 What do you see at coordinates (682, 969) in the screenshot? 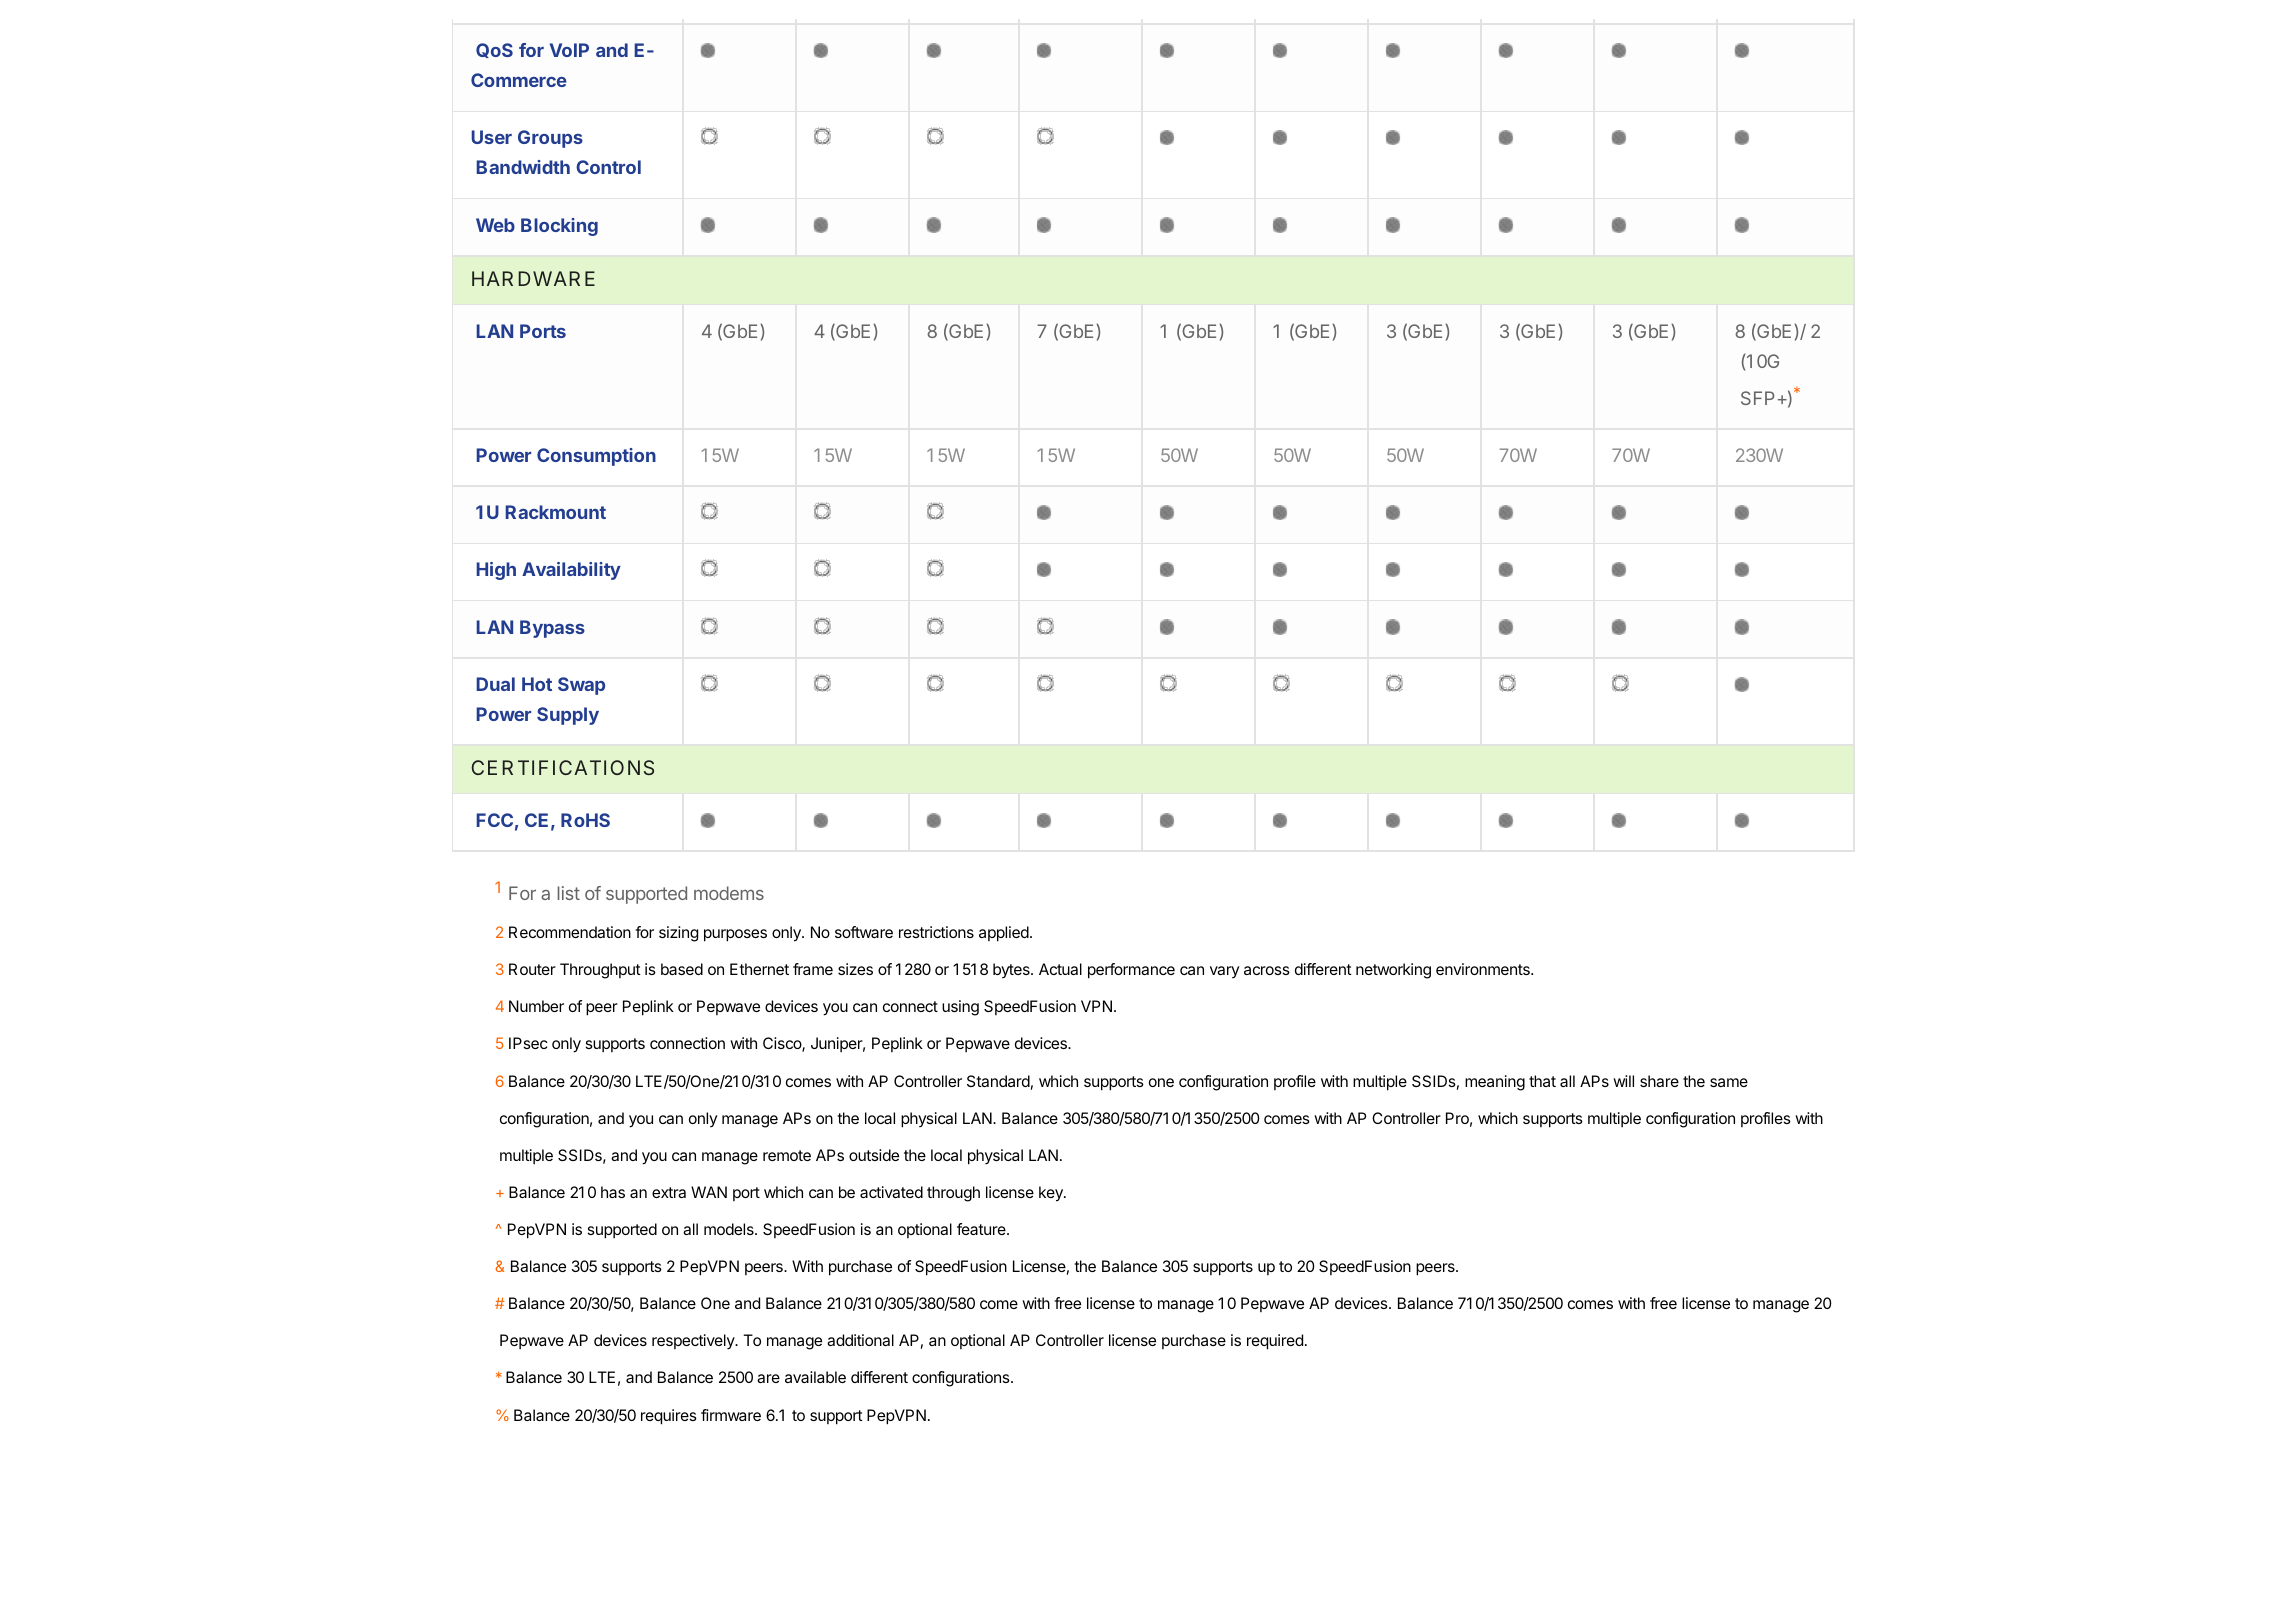
I see `based` at bounding box center [682, 969].
